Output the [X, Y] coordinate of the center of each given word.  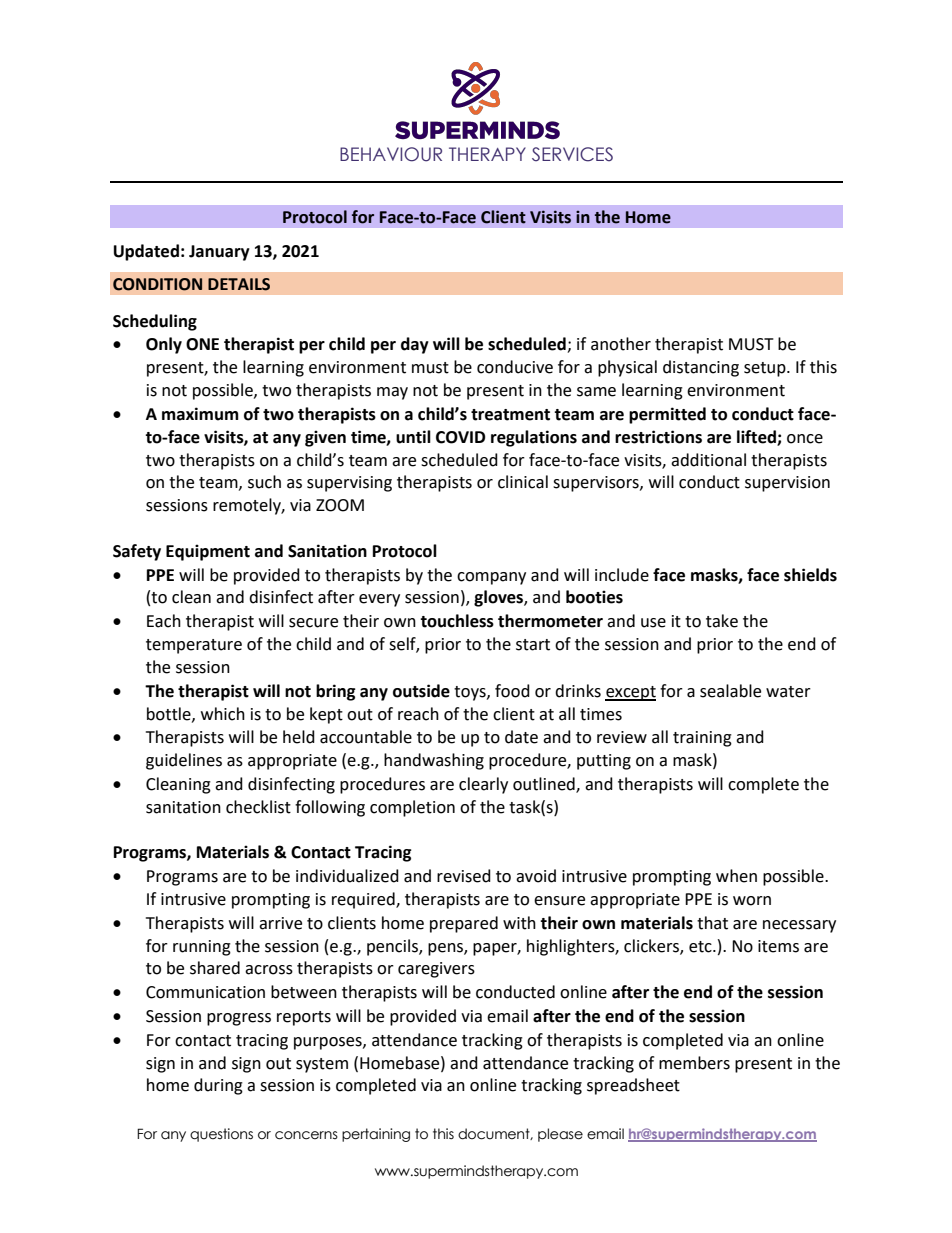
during [218, 1086]
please [560, 1135]
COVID [460, 437]
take [722, 621]
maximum [200, 414]
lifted [757, 437]
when [736, 876]
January [219, 253]
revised [464, 876]
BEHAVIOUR [391, 154]
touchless [457, 621]
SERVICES [572, 154]
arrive [280, 923]
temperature [194, 646]
